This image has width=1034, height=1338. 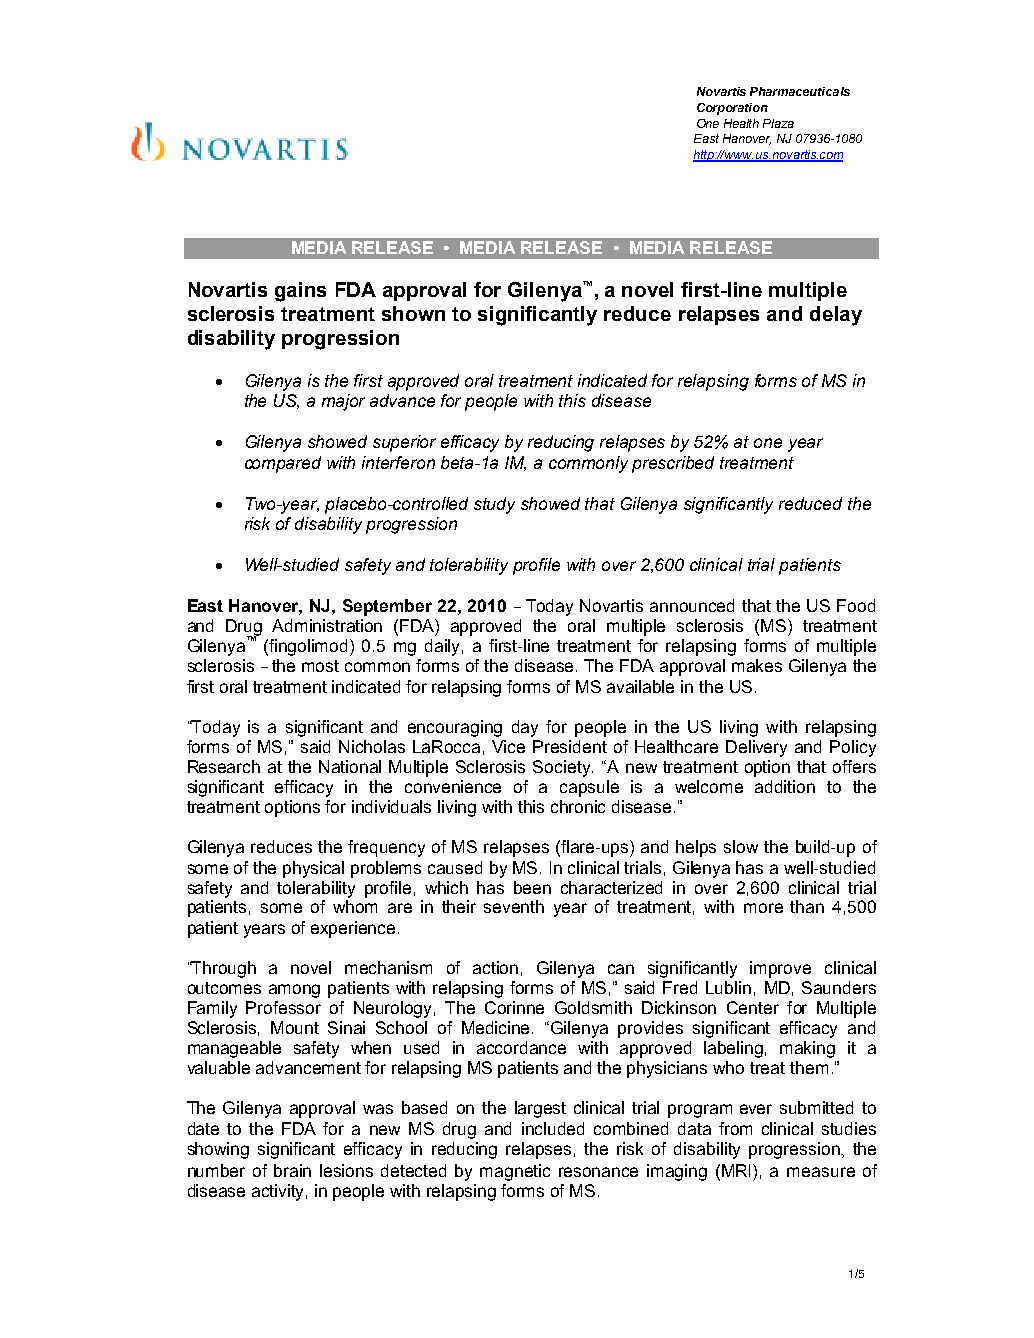 I want to click on makes, so click(x=757, y=665).
